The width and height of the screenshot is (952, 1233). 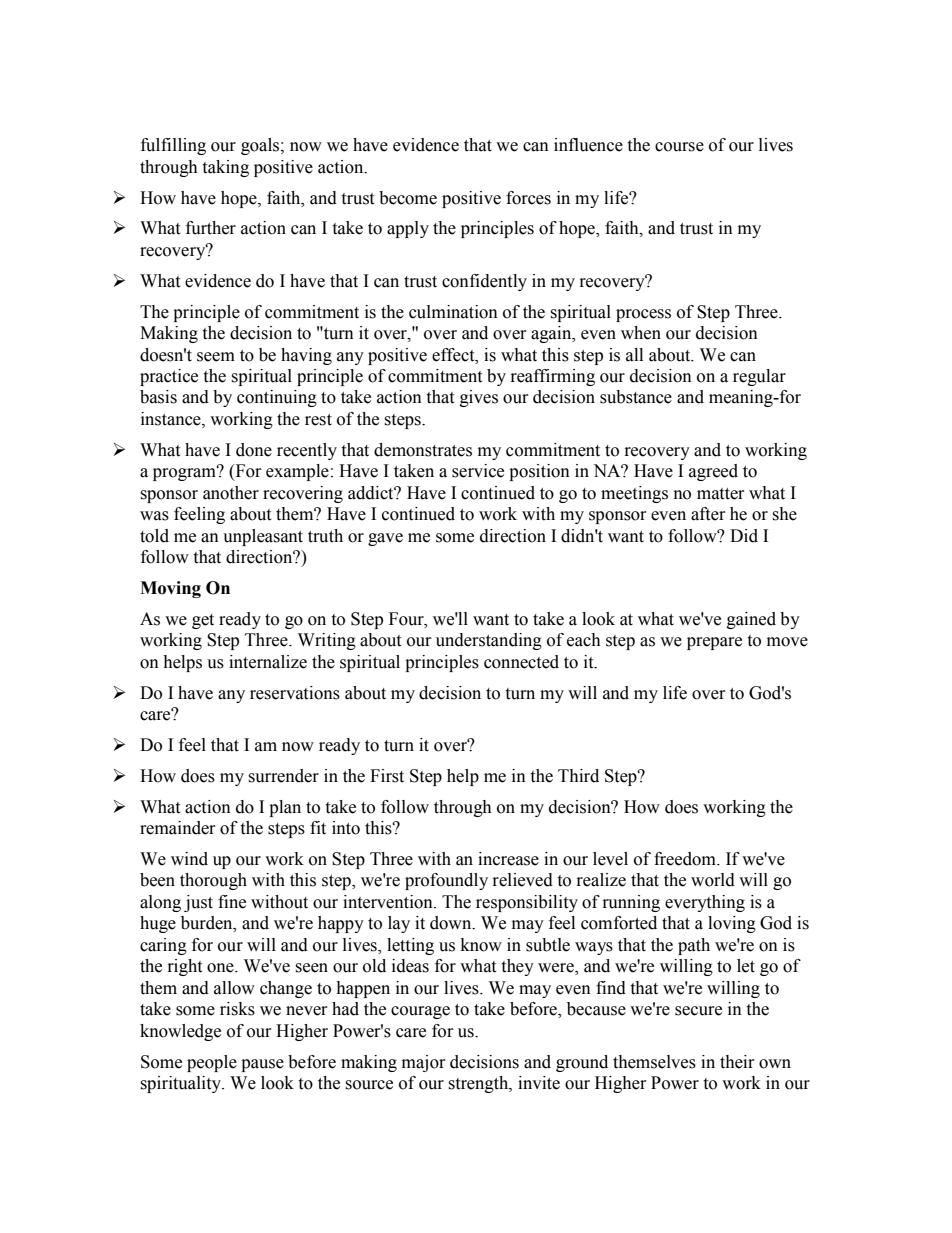 I want to click on agreed, so click(x=713, y=472).
